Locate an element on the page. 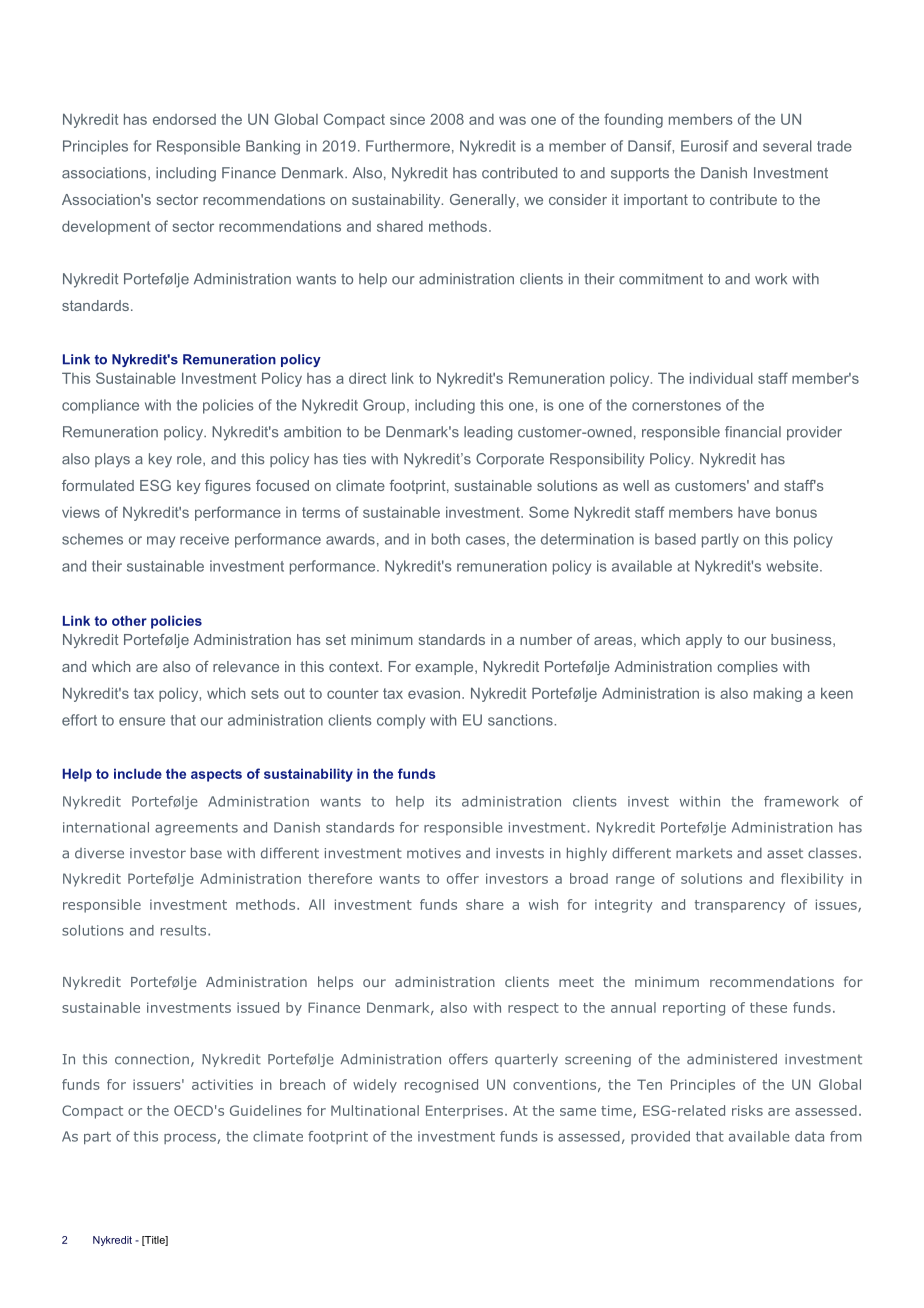 Image resolution: width=924 pixels, height=1308 pixels. endorsed is located at coordinates (184, 119).
